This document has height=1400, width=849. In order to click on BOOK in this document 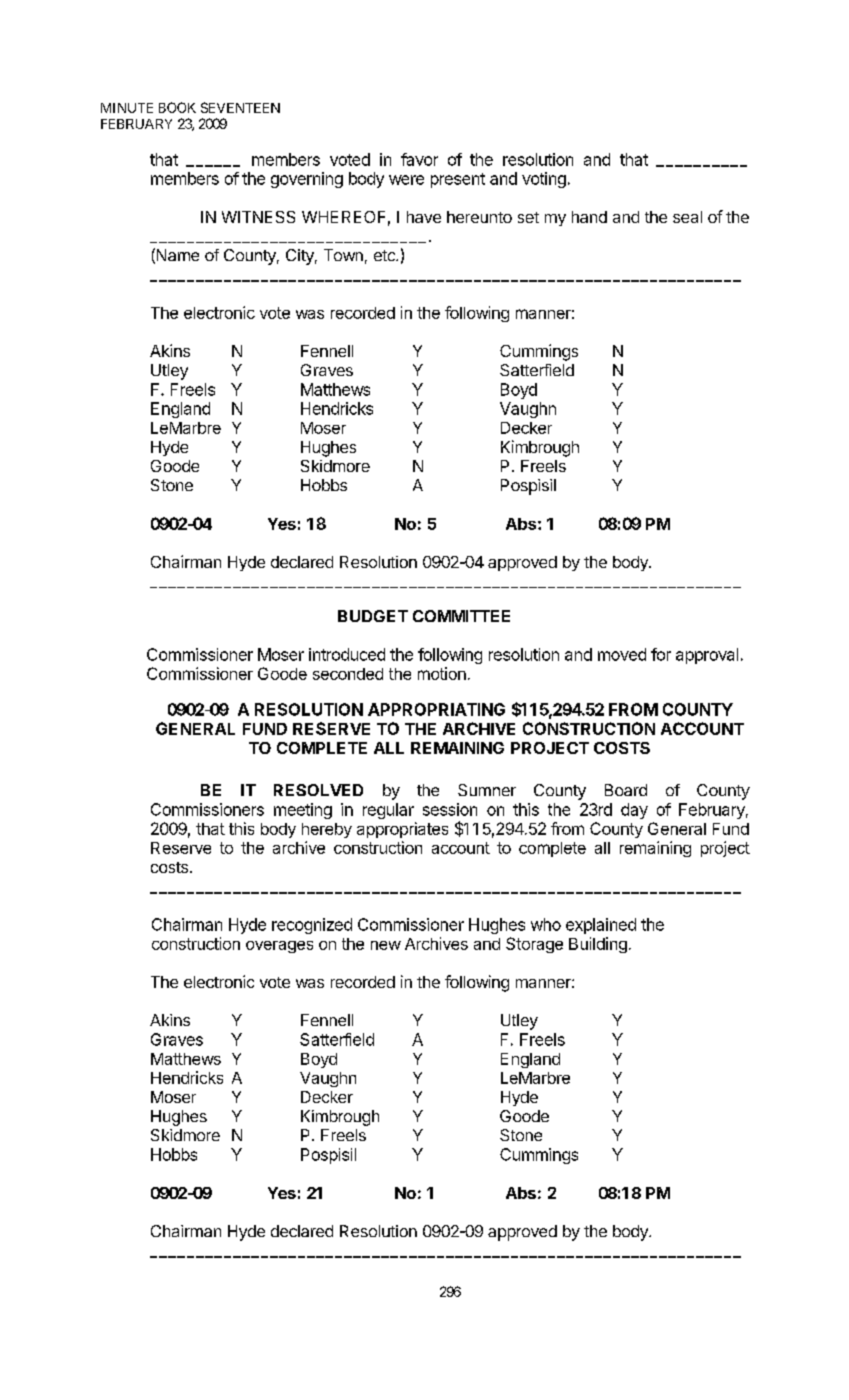, I will do `click(177, 107)`.
